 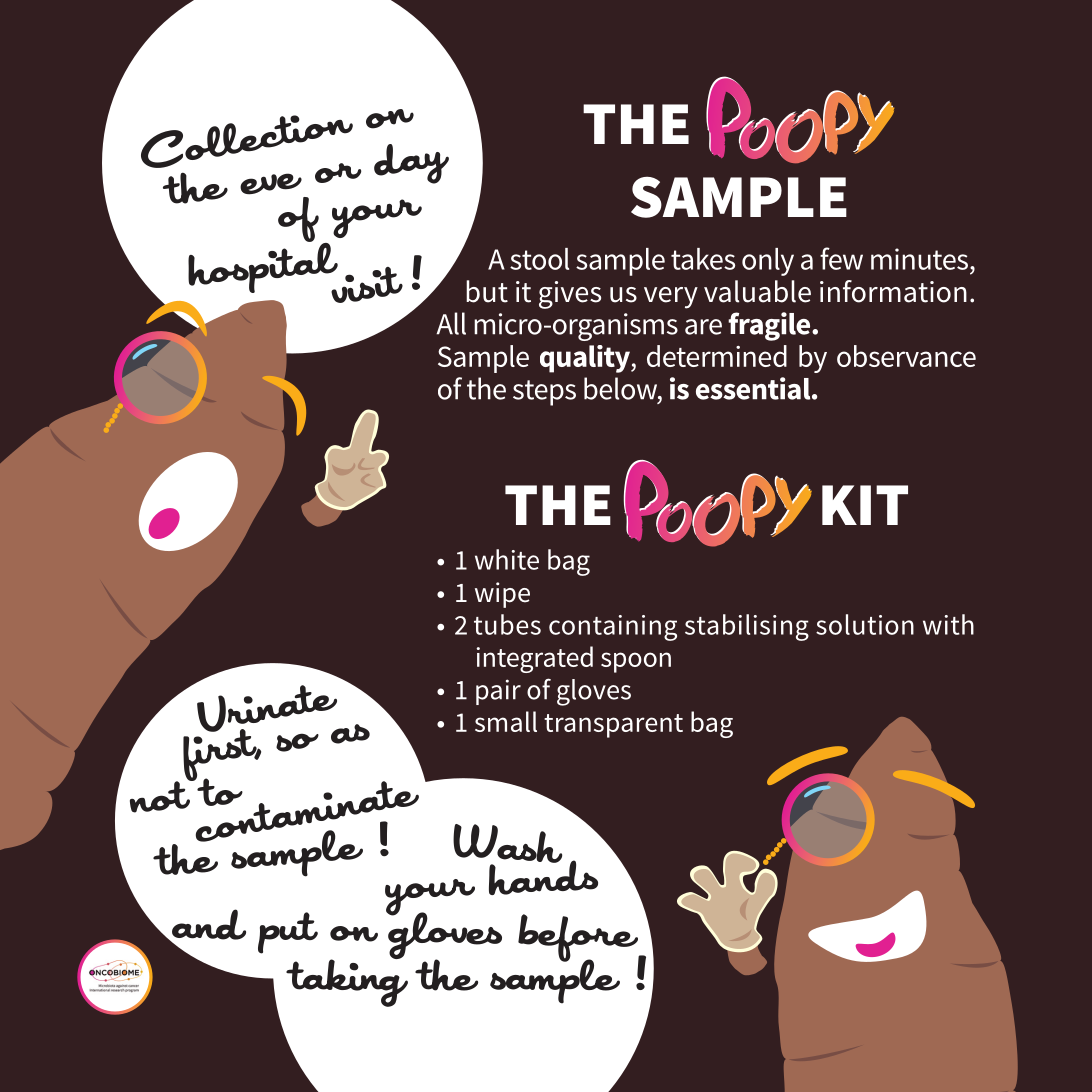 What do you see at coordinates (893, 291) in the screenshot?
I see `information` at bounding box center [893, 291].
